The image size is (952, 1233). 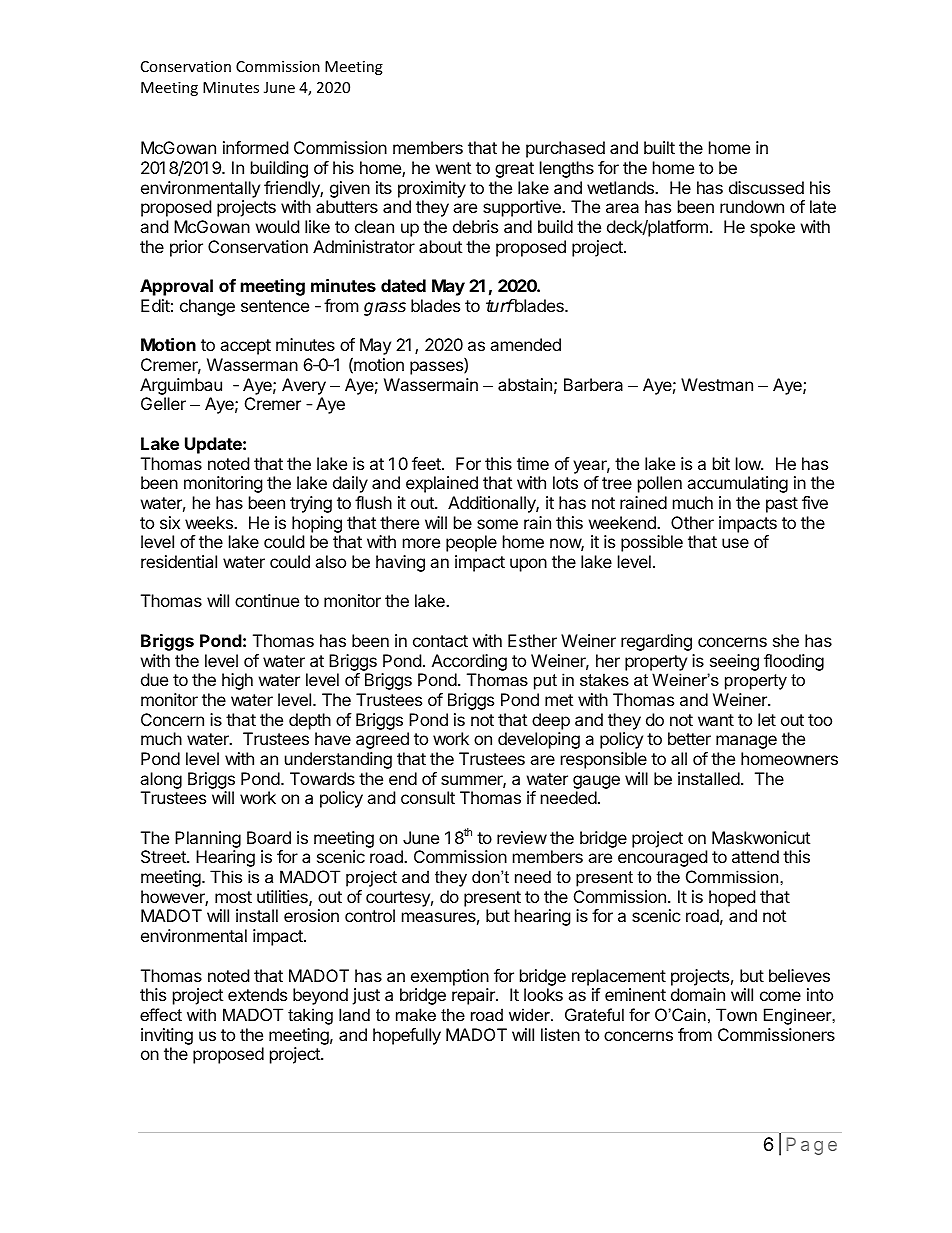 What do you see at coordinates (257, 994) in the page?
I see `extends` at bounding box center [257, 994].
